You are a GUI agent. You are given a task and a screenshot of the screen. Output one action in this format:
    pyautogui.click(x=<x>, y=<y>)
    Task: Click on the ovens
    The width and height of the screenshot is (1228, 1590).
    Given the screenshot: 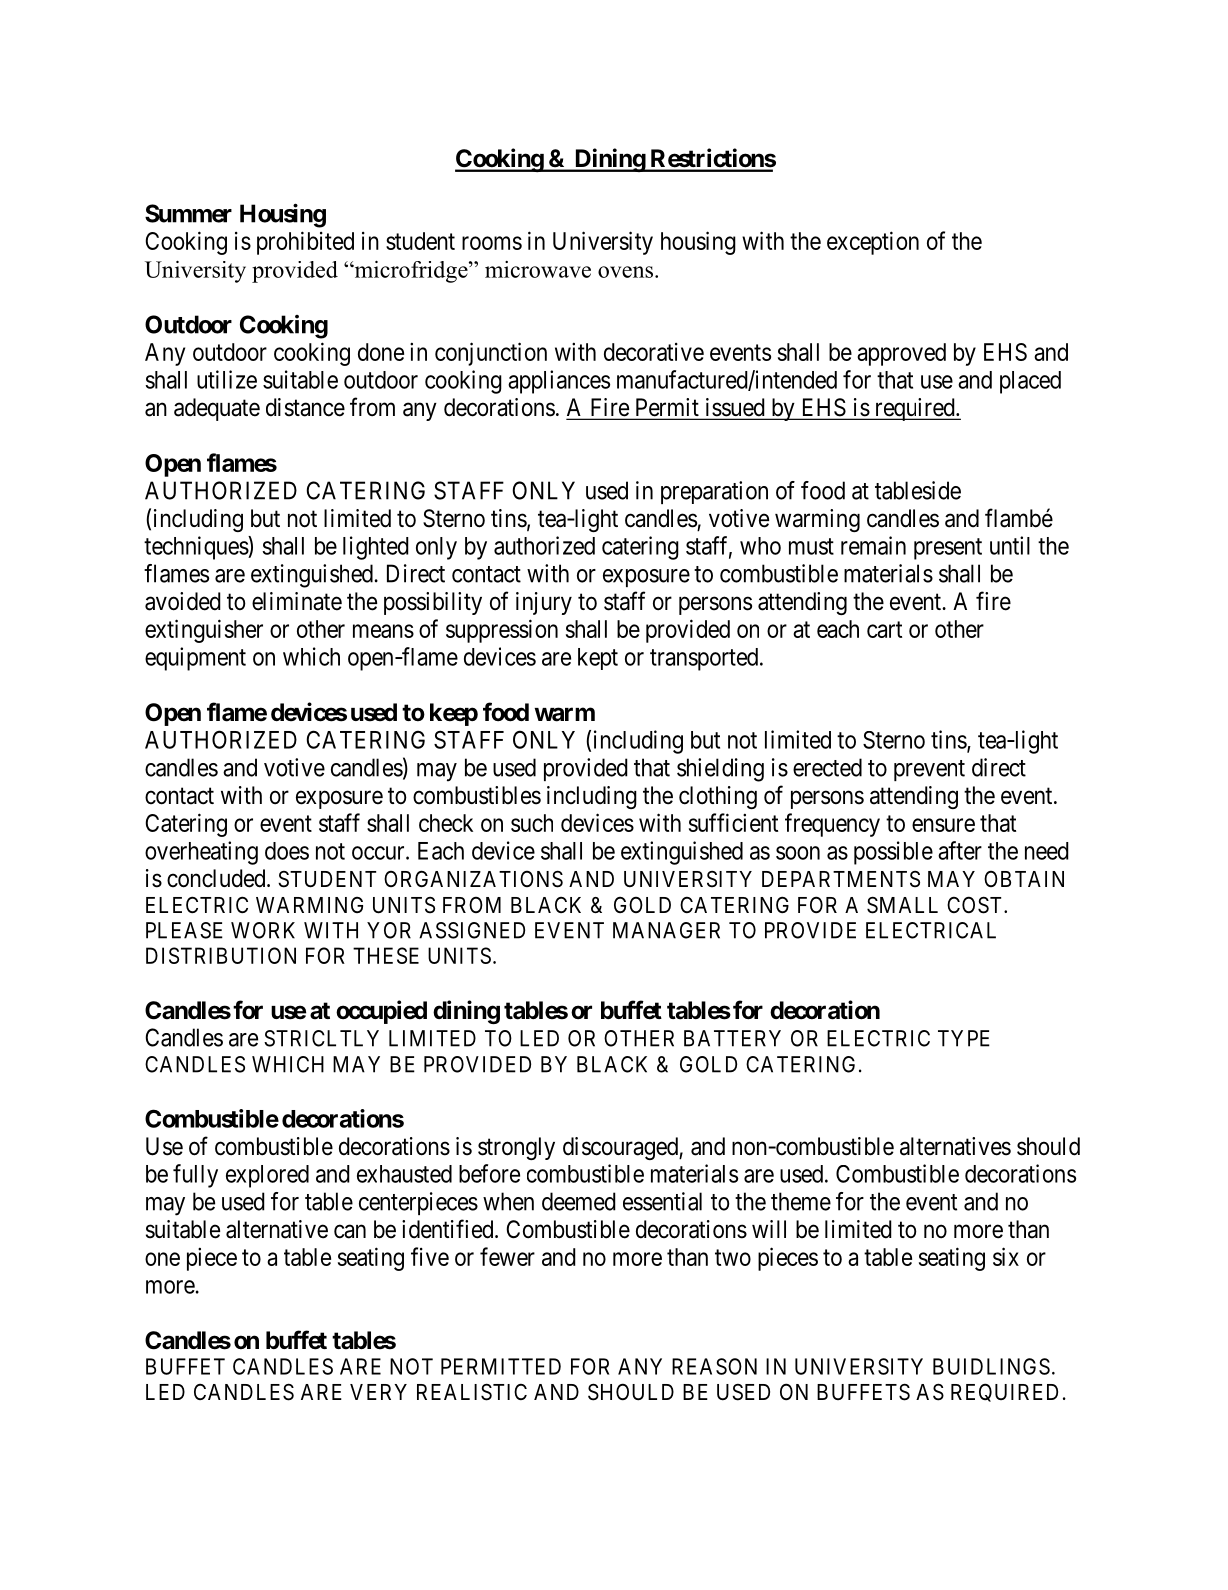 What is the action you would take?
    pyautogui.click(x=625, y=272)
